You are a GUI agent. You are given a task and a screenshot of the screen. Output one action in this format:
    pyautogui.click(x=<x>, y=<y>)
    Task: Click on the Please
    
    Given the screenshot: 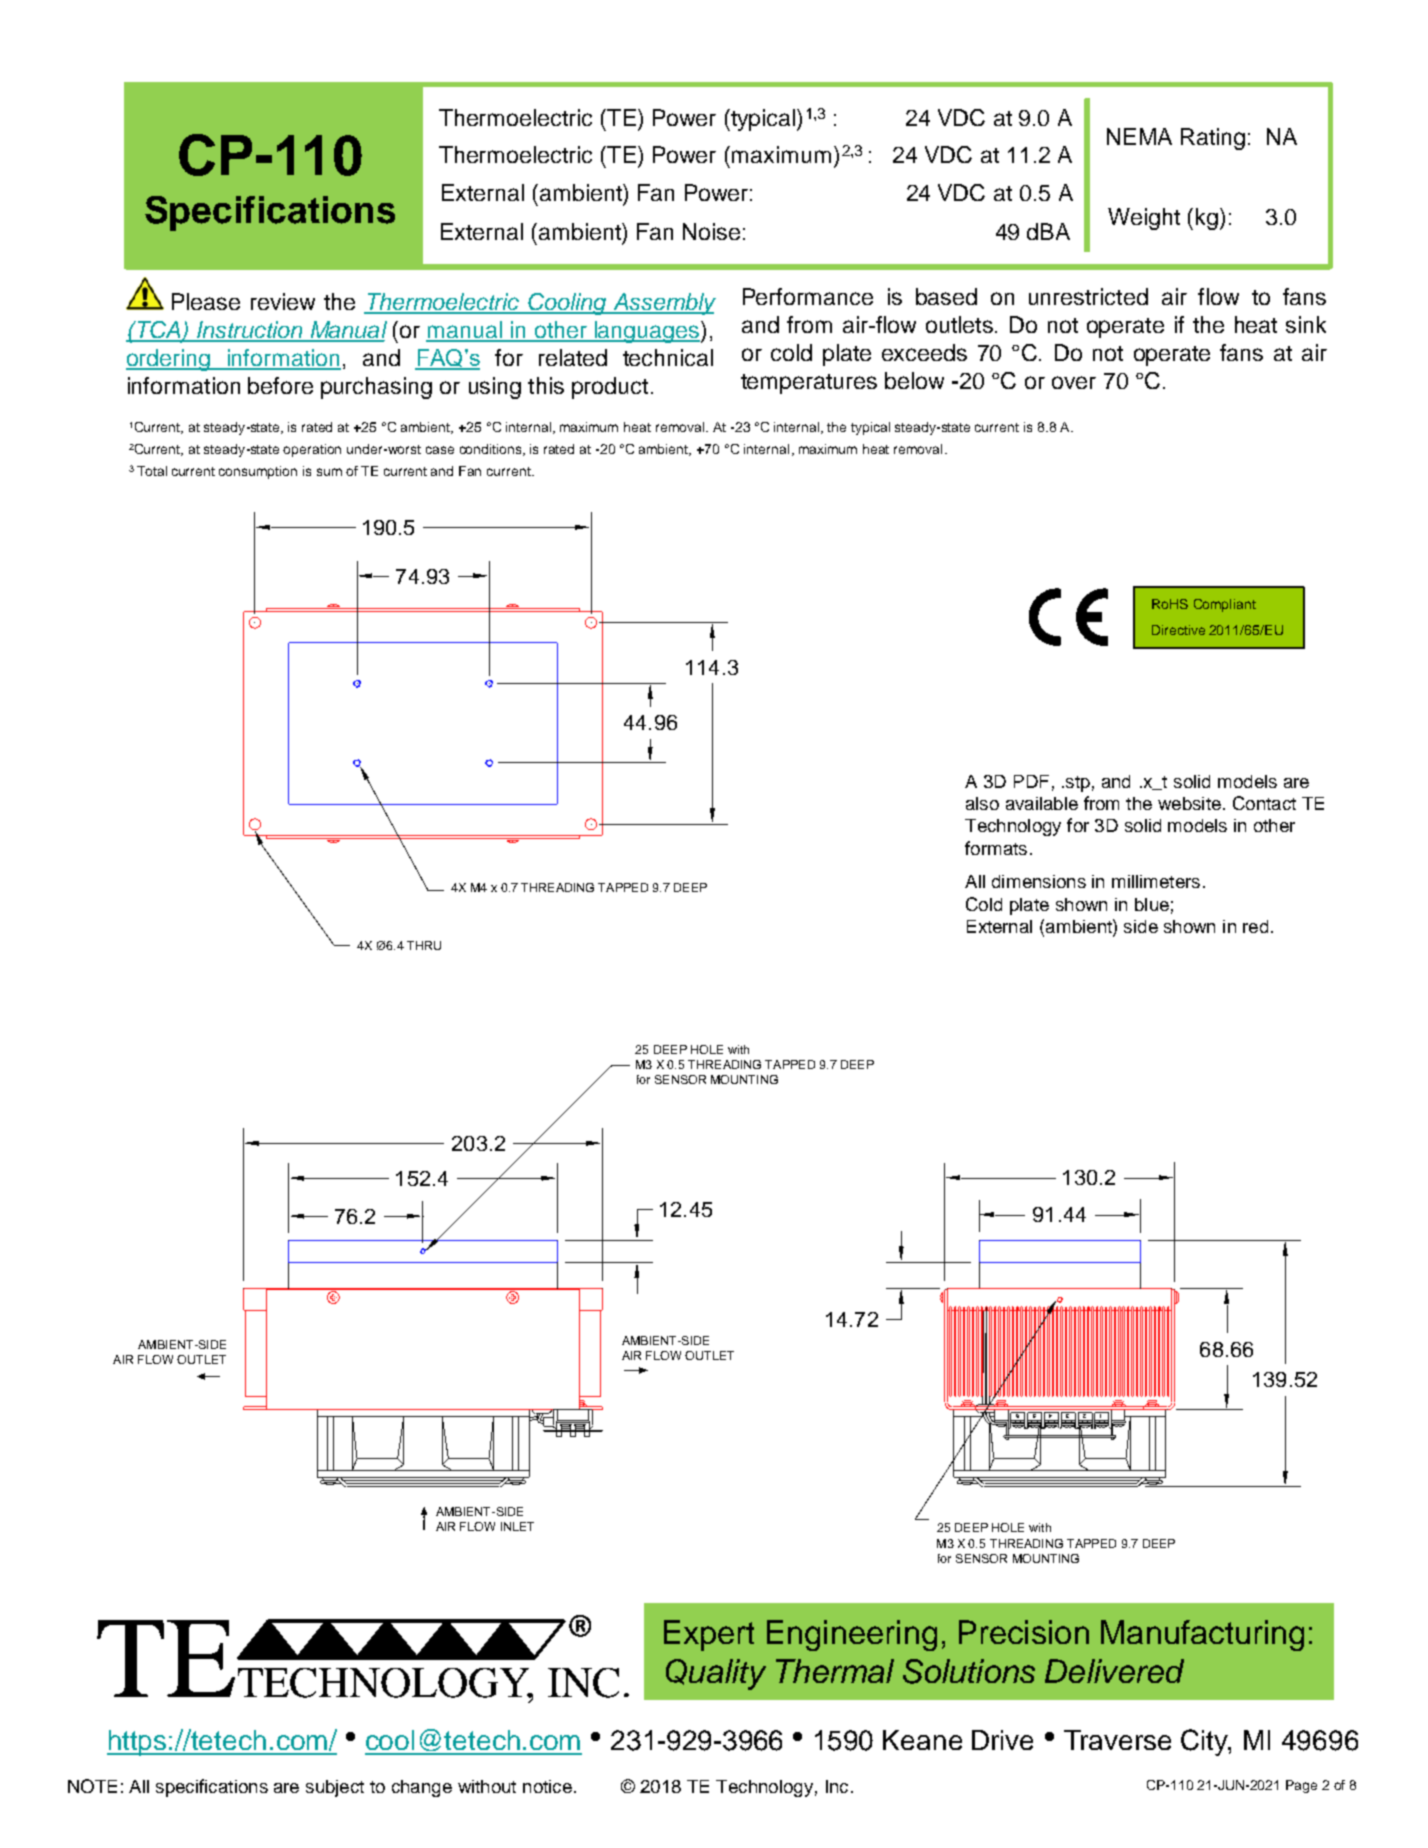 What is the action you would take?
    pyautogui.click(x=206, y=301)
